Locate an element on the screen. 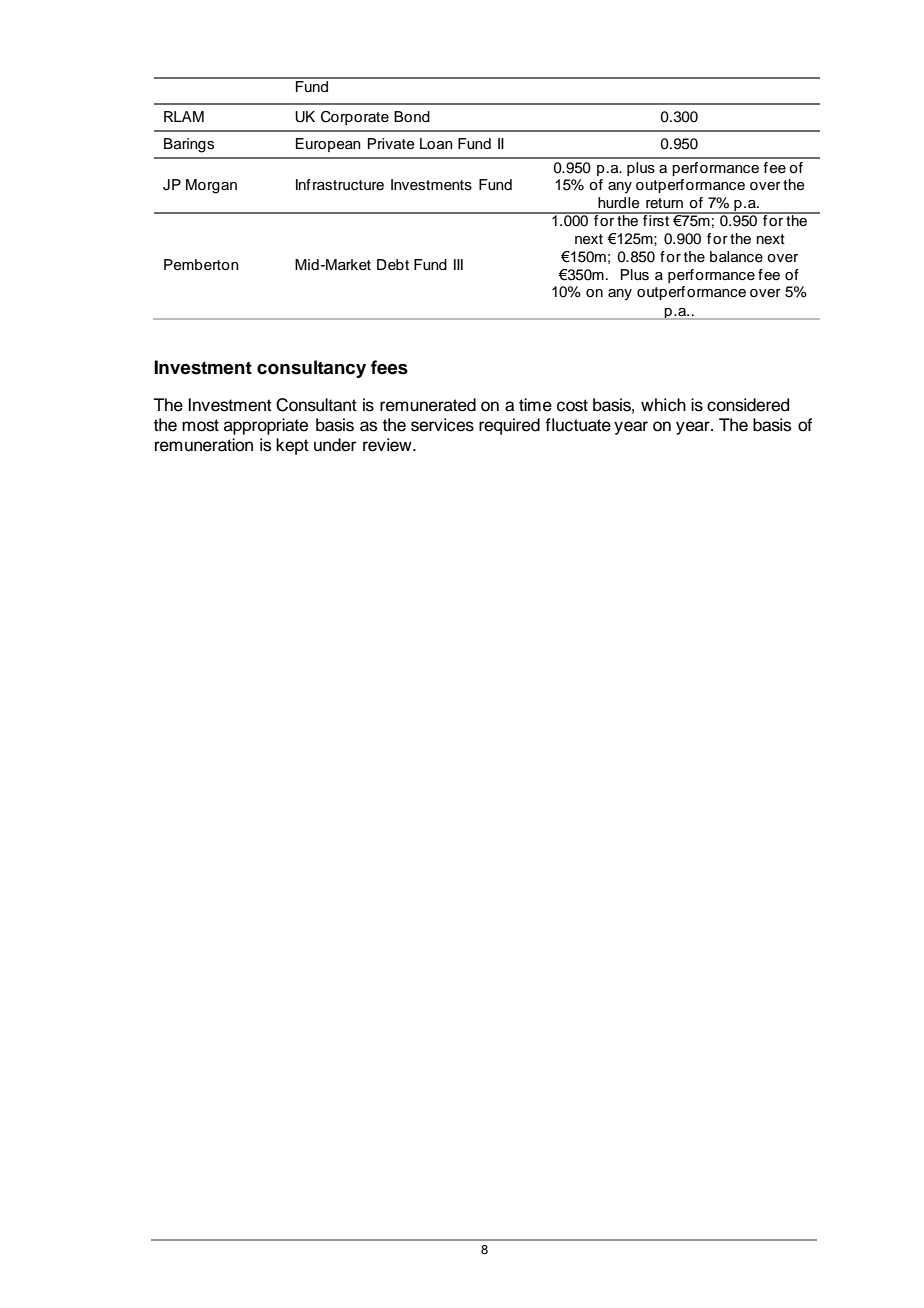 Image resolution: width=924 pixels, height=1308 pixels. appropriate is located at coordinates (266, 426).
